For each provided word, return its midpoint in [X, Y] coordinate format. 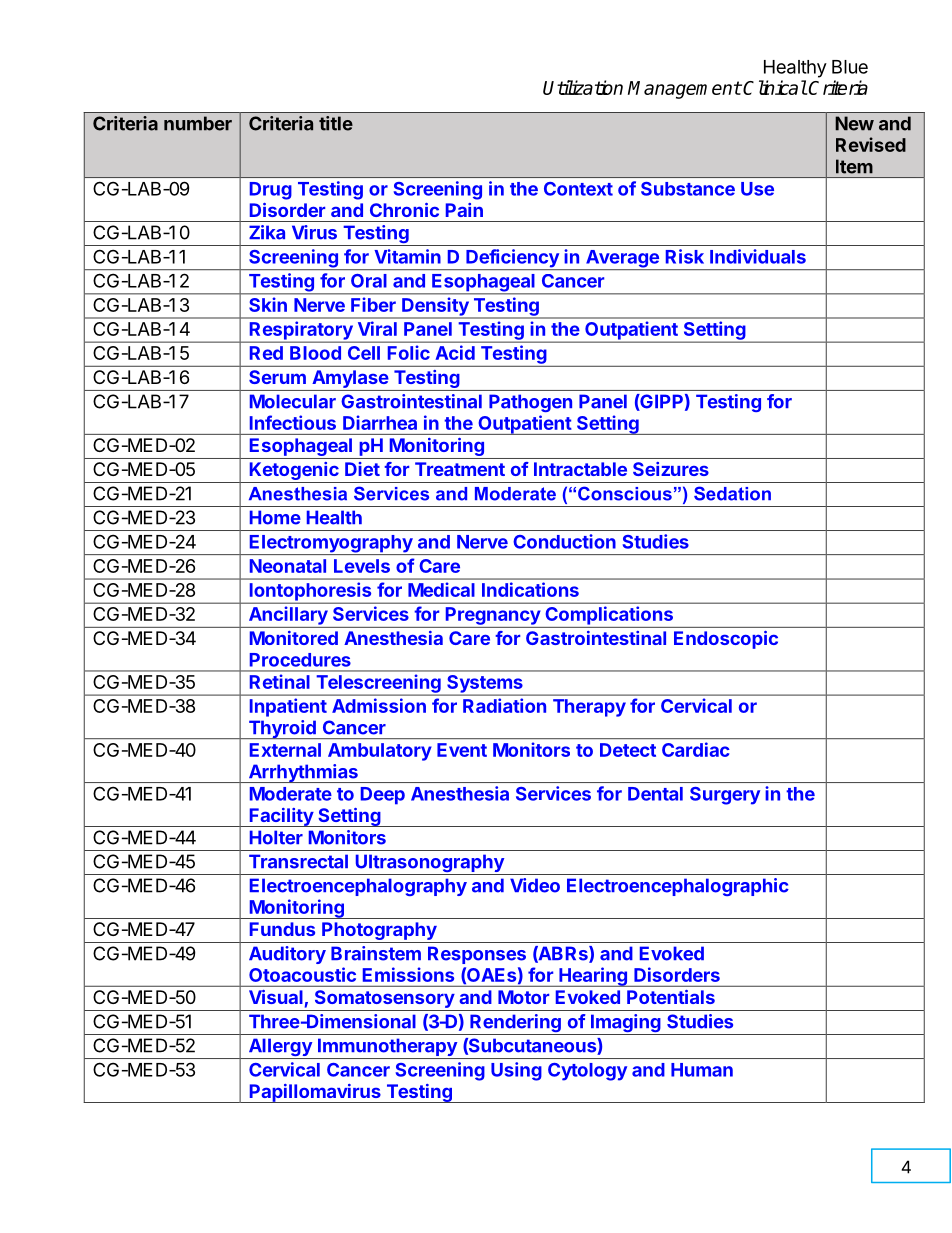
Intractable [580, 469]
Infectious [293, 422]
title [336, 123]
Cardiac [695, 749]
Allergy [280, 1048]
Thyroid [282, 729]
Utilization [583, 87]
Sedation [732, 493]
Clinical [775, 87]
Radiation [504, 705]
